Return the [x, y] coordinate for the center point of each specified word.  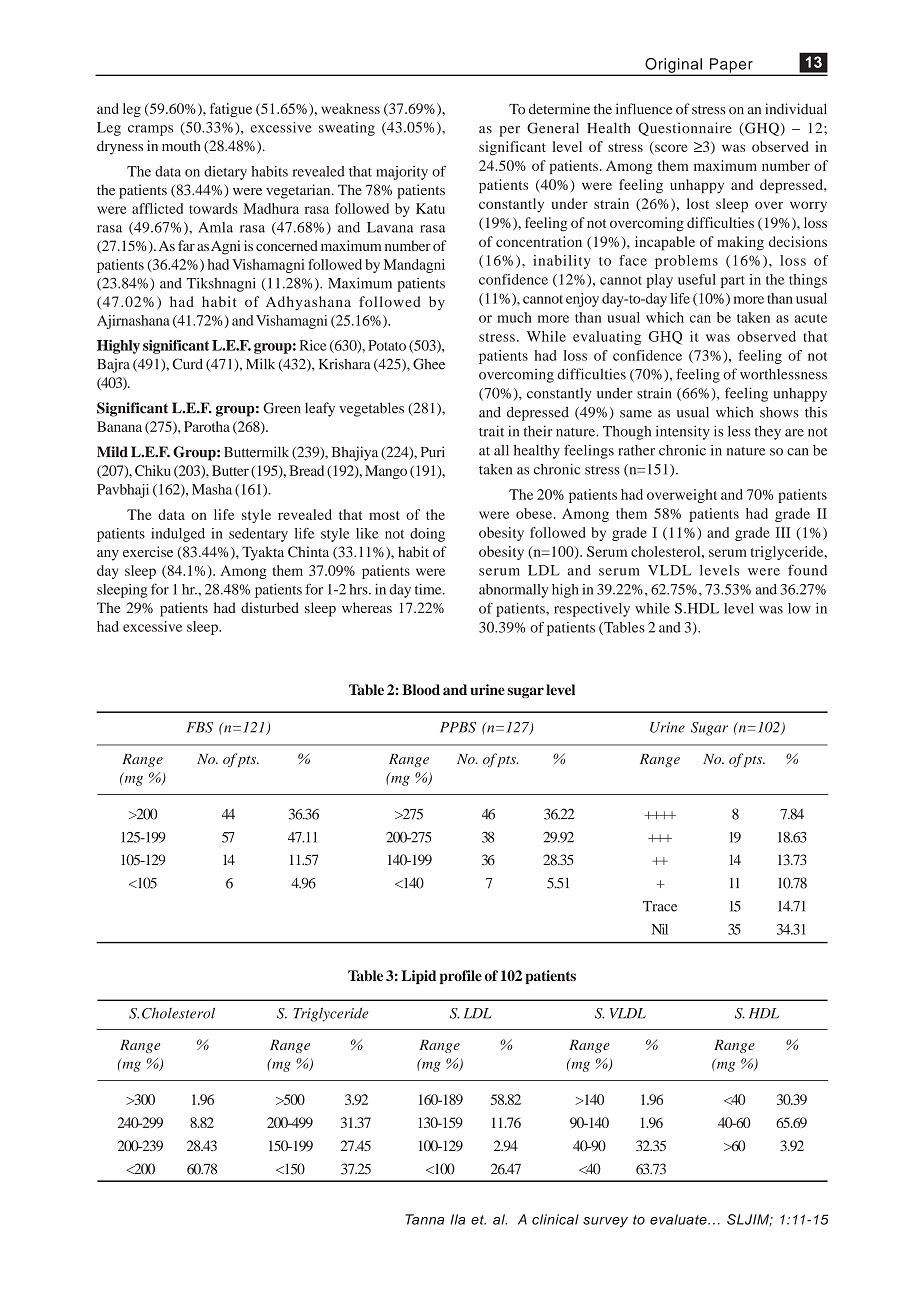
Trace [660, 906]
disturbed [270, 607]
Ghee [429, 364]
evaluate [679, 1219]
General [553, 128]
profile [461, 977]
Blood [421, 689]
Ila [457, 1219]
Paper [731, 66]
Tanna [424, 1219]
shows [779, 412]
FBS [199, 727]
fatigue [231, 110]
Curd [188, 364]
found [807, 570]
